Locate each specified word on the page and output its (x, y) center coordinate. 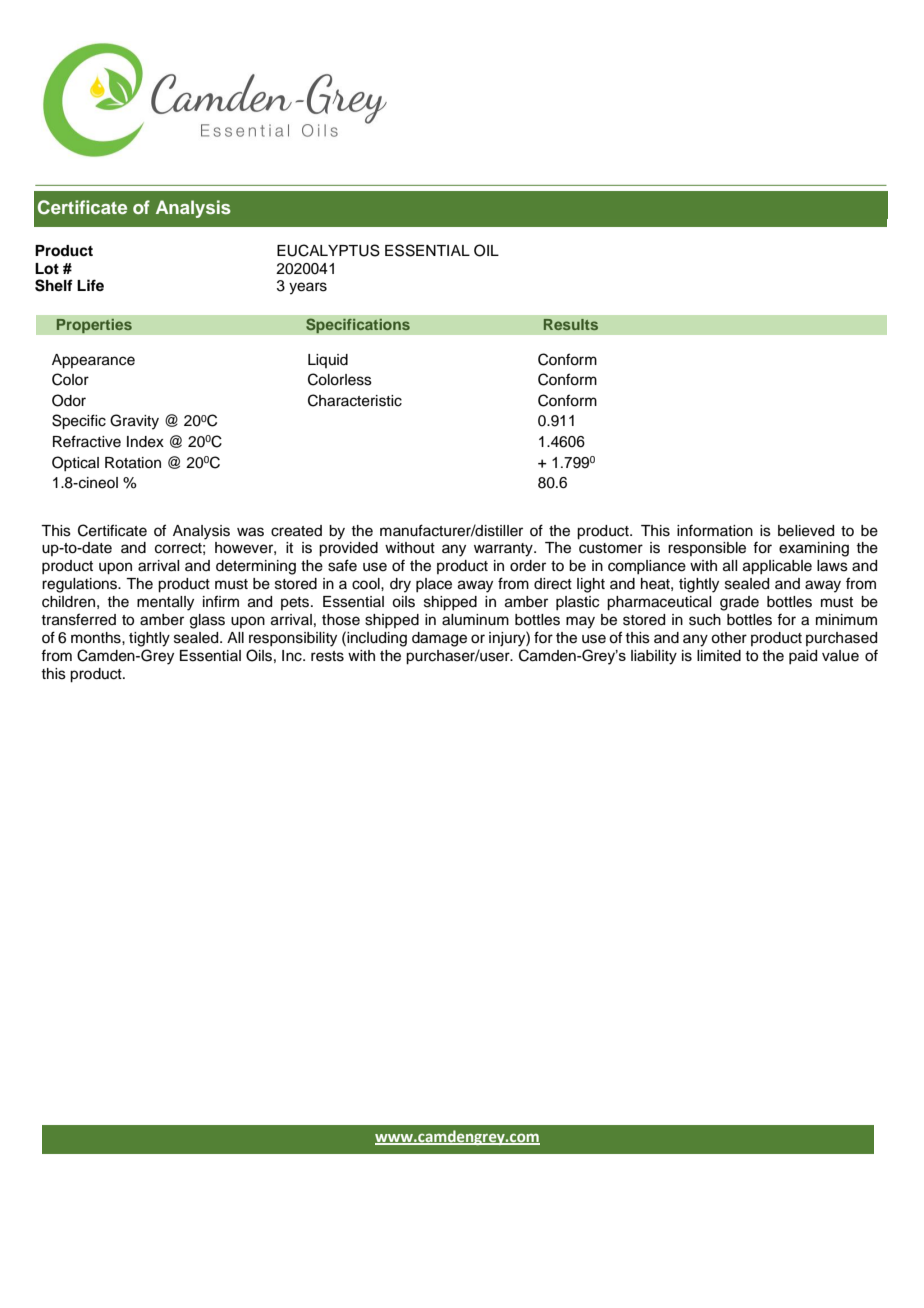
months (97, 638)
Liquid (328, 361)
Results (571, 324)
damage (439, 639)
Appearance (93, 361)
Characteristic (355, 400)
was (250, 532)
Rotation (133, 463)
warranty (504, 550)
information (715, 530)
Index (145, 442)
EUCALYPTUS (328, 250)
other (729, 638)
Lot (47, 269)
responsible (707, 549)
